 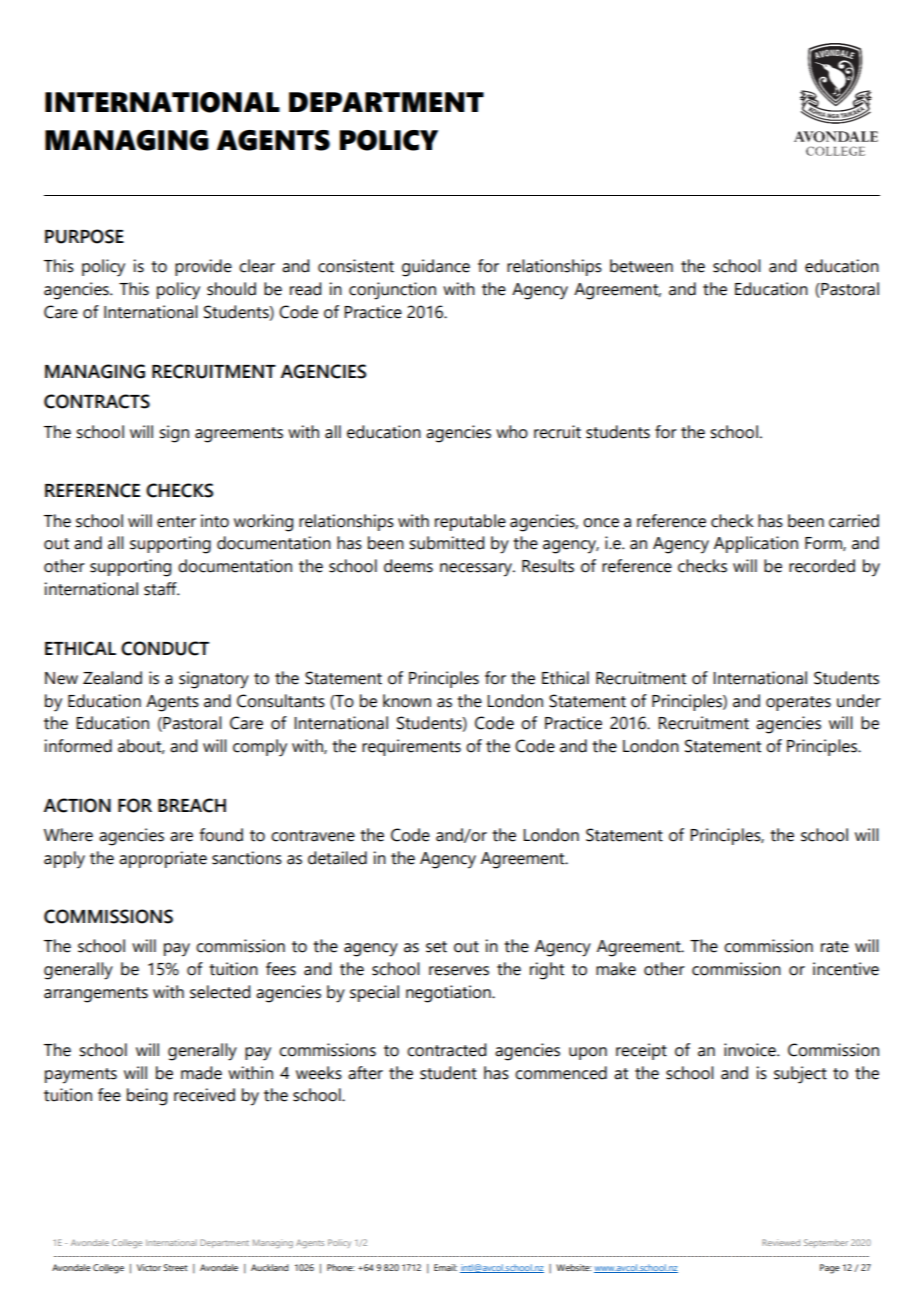 What do you see at coordinates (149, 1267) in the screenshot?
I see `Victor` at bounding box center [149, 1267].
